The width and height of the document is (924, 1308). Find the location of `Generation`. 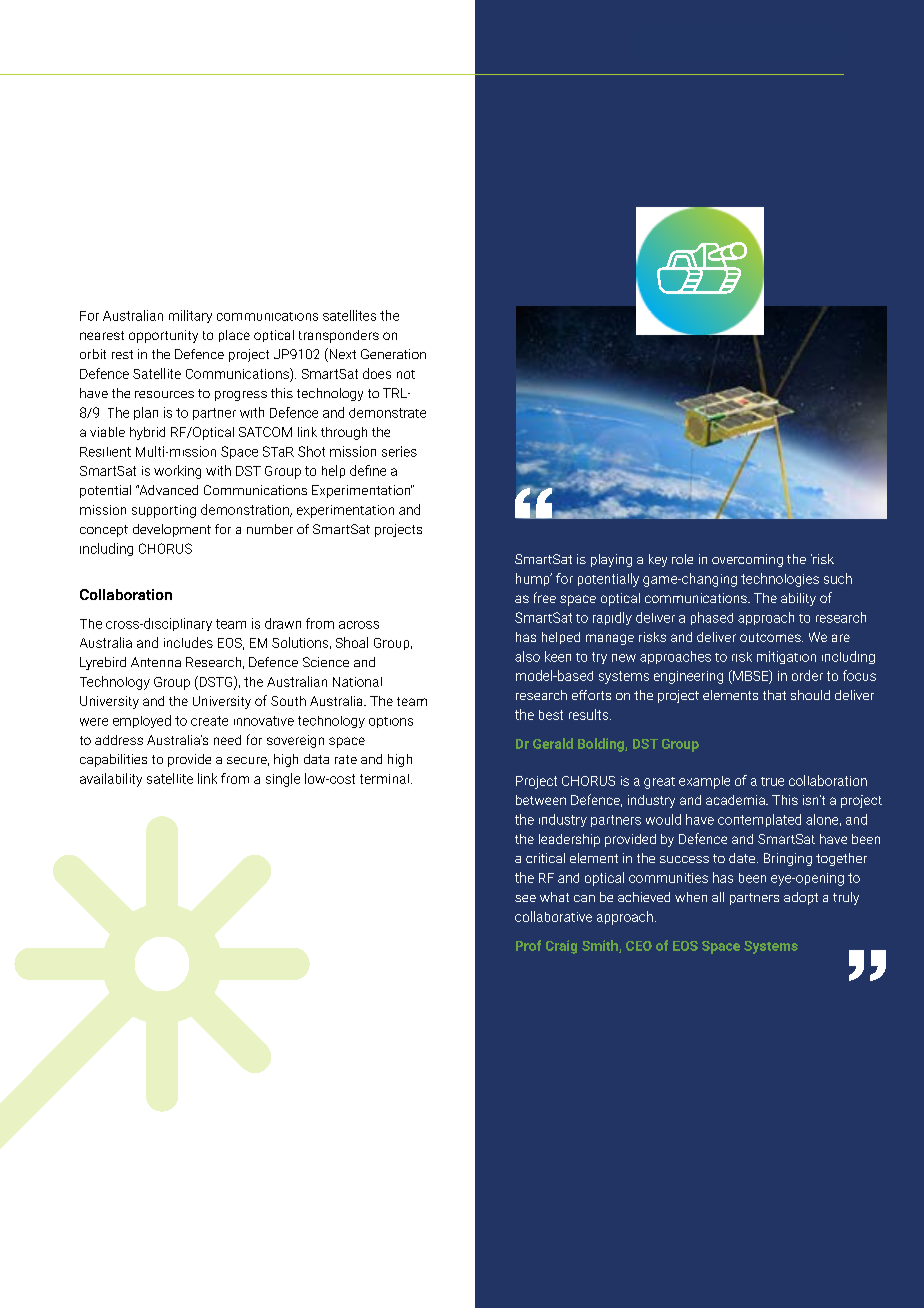

Generation is located at coordinates (393, 354).
